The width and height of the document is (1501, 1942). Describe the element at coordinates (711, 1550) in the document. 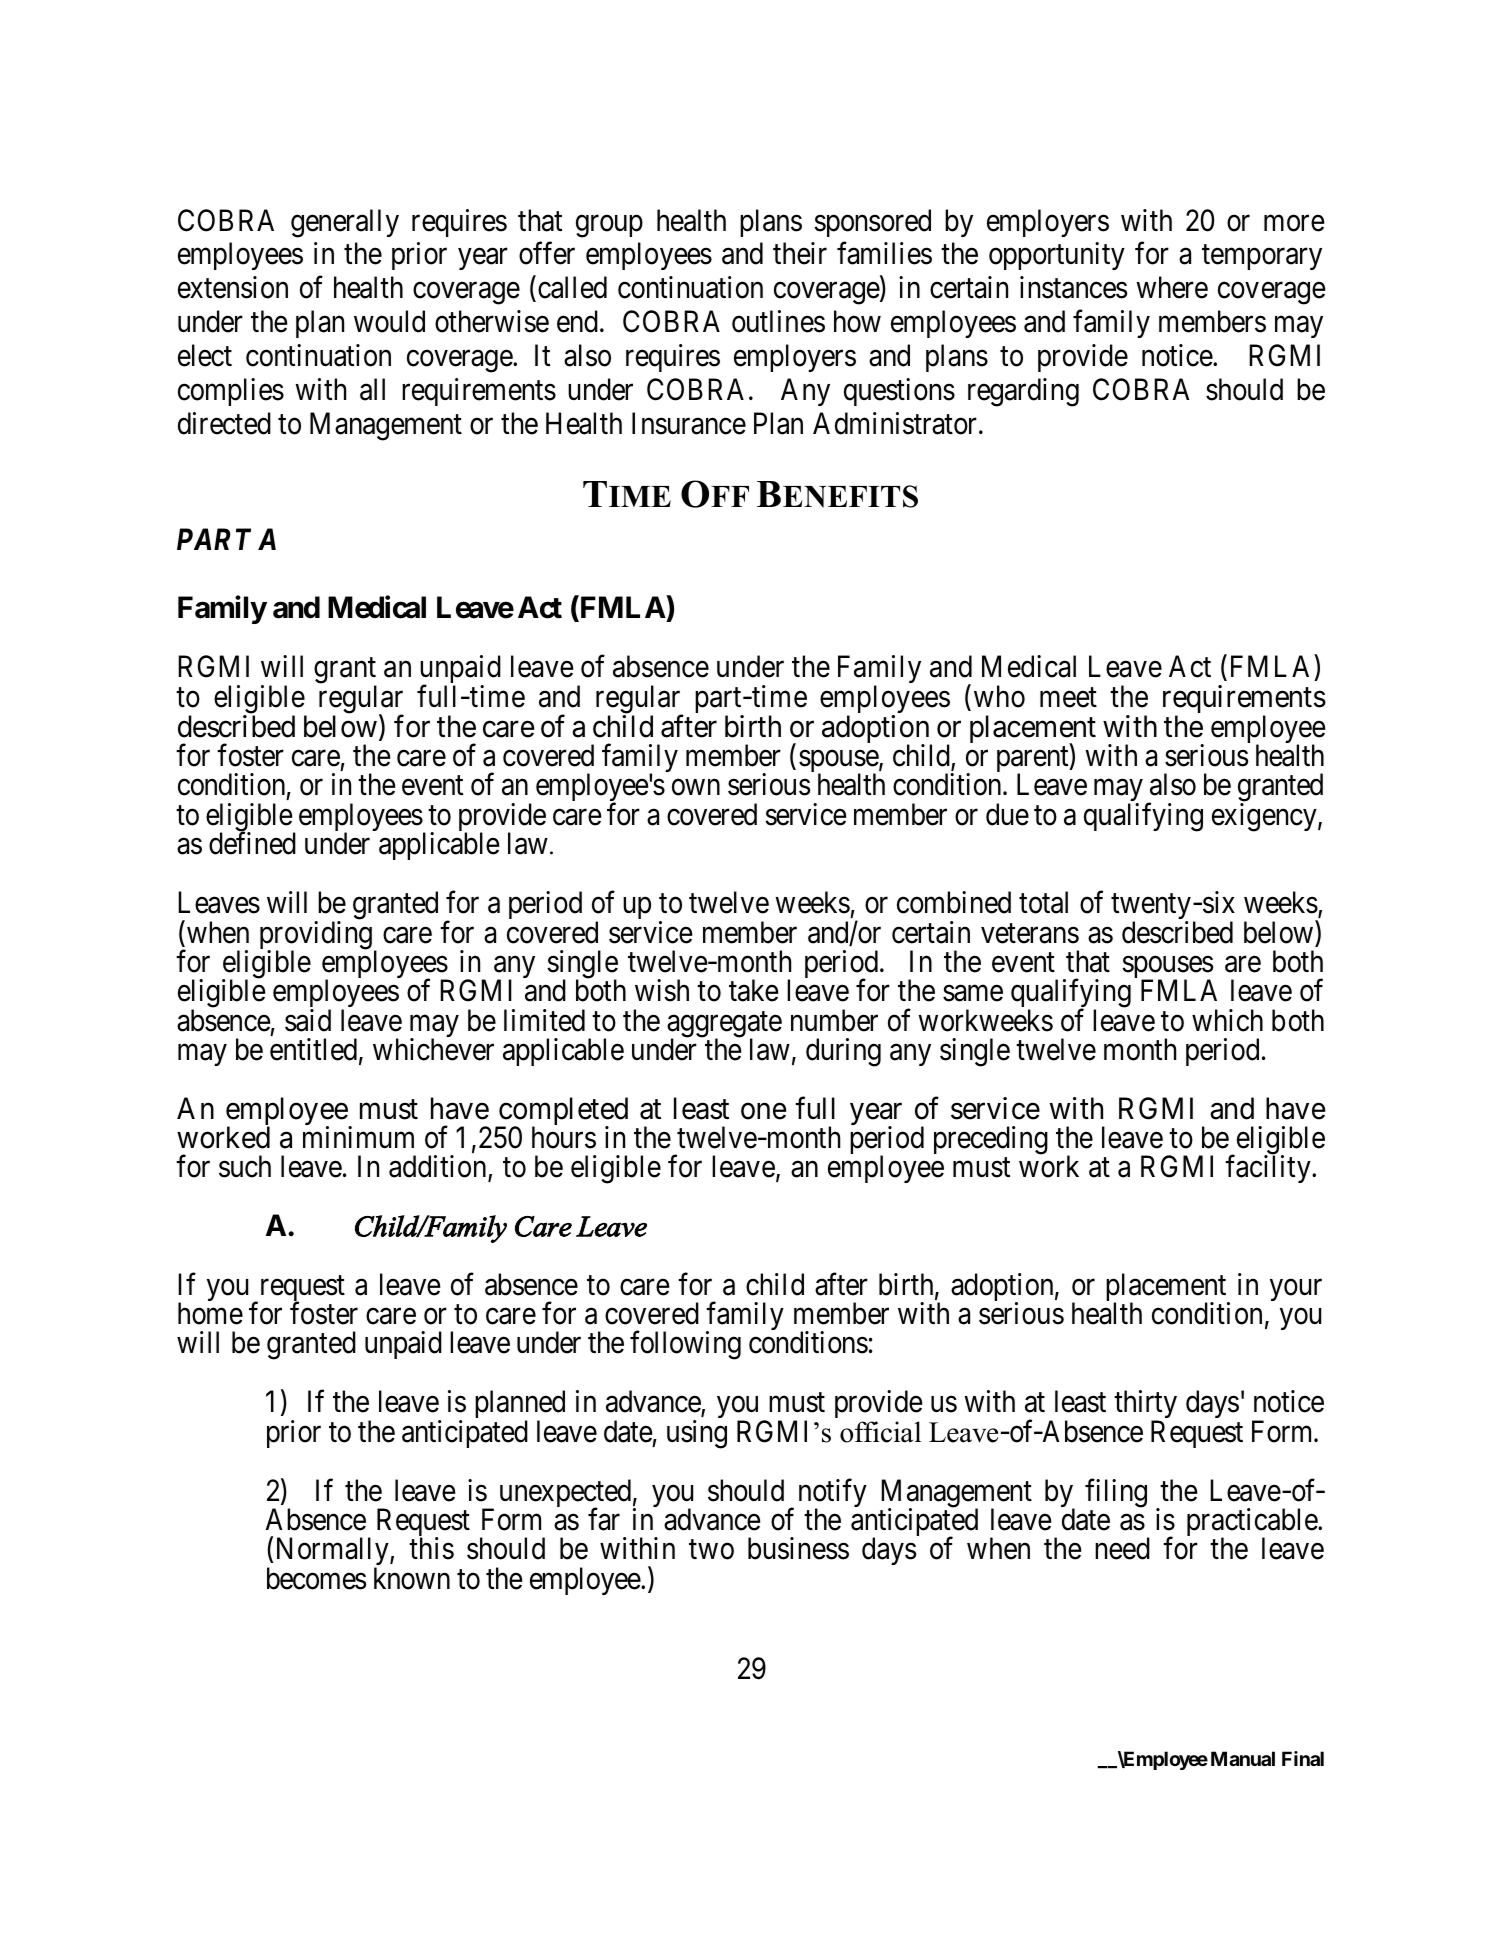

I see `two` at that location.
